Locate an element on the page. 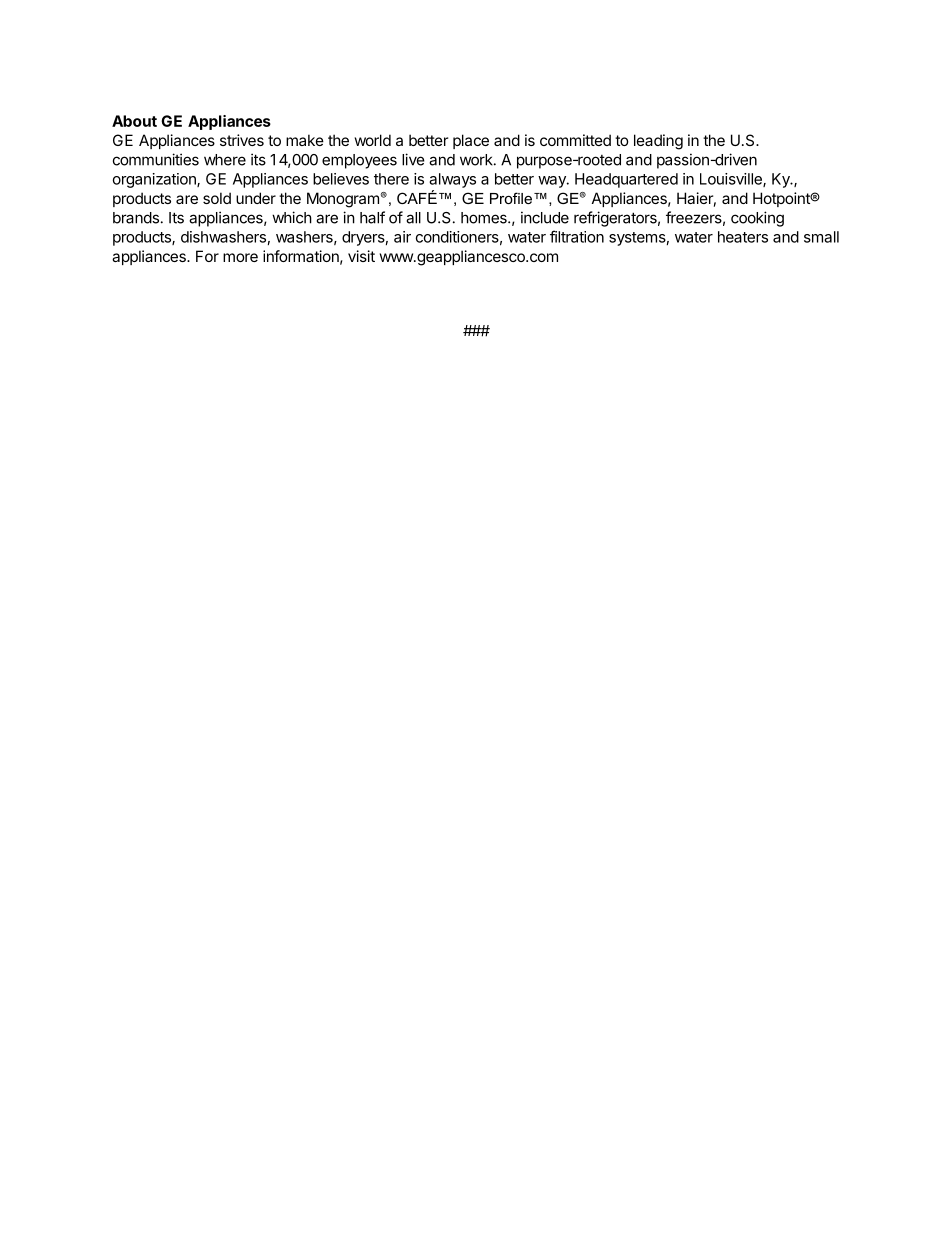  visit is located at coordinates (361, 256).
